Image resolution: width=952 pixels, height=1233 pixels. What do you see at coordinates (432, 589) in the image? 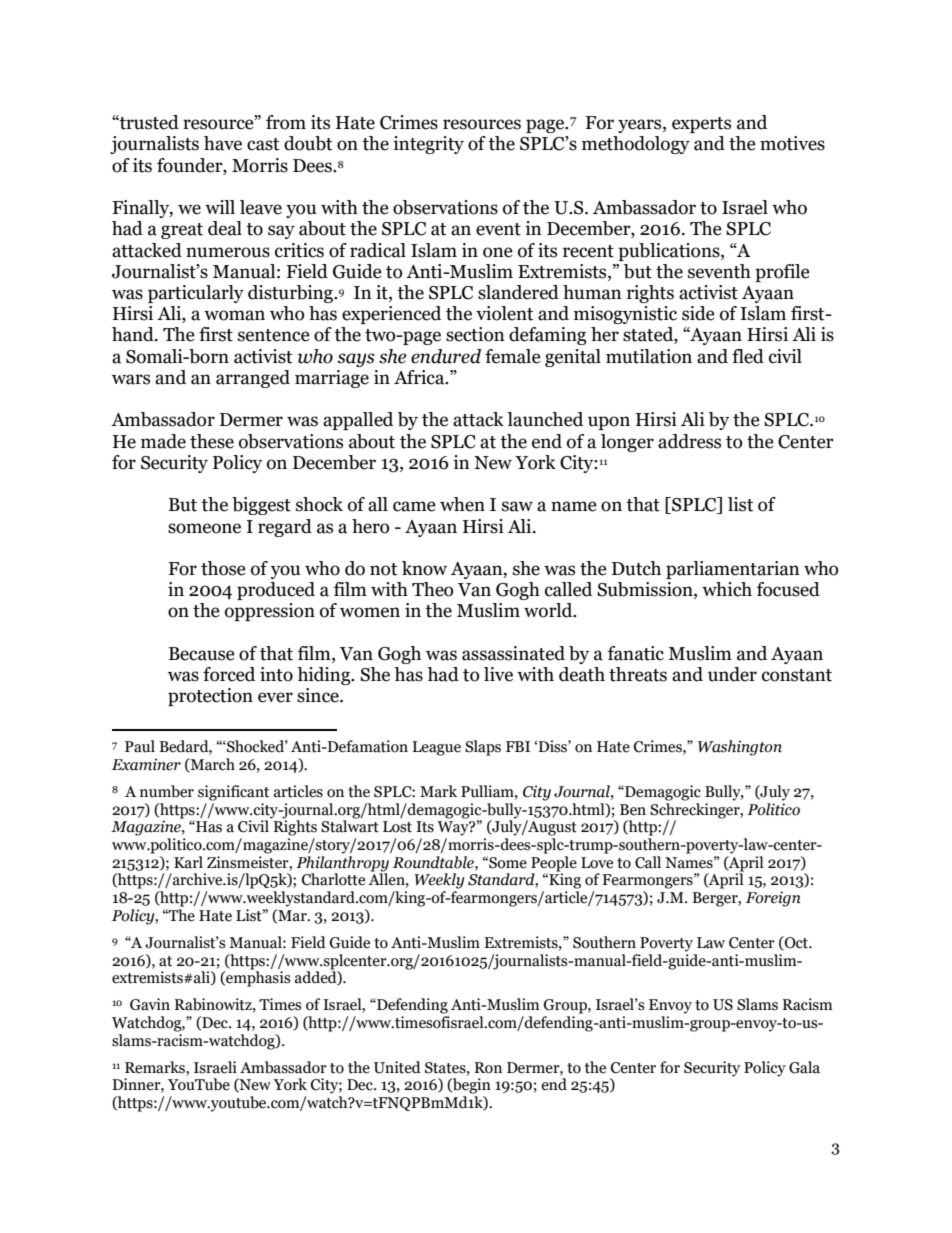
I see `Theo` at bounding box center [432, 589].
